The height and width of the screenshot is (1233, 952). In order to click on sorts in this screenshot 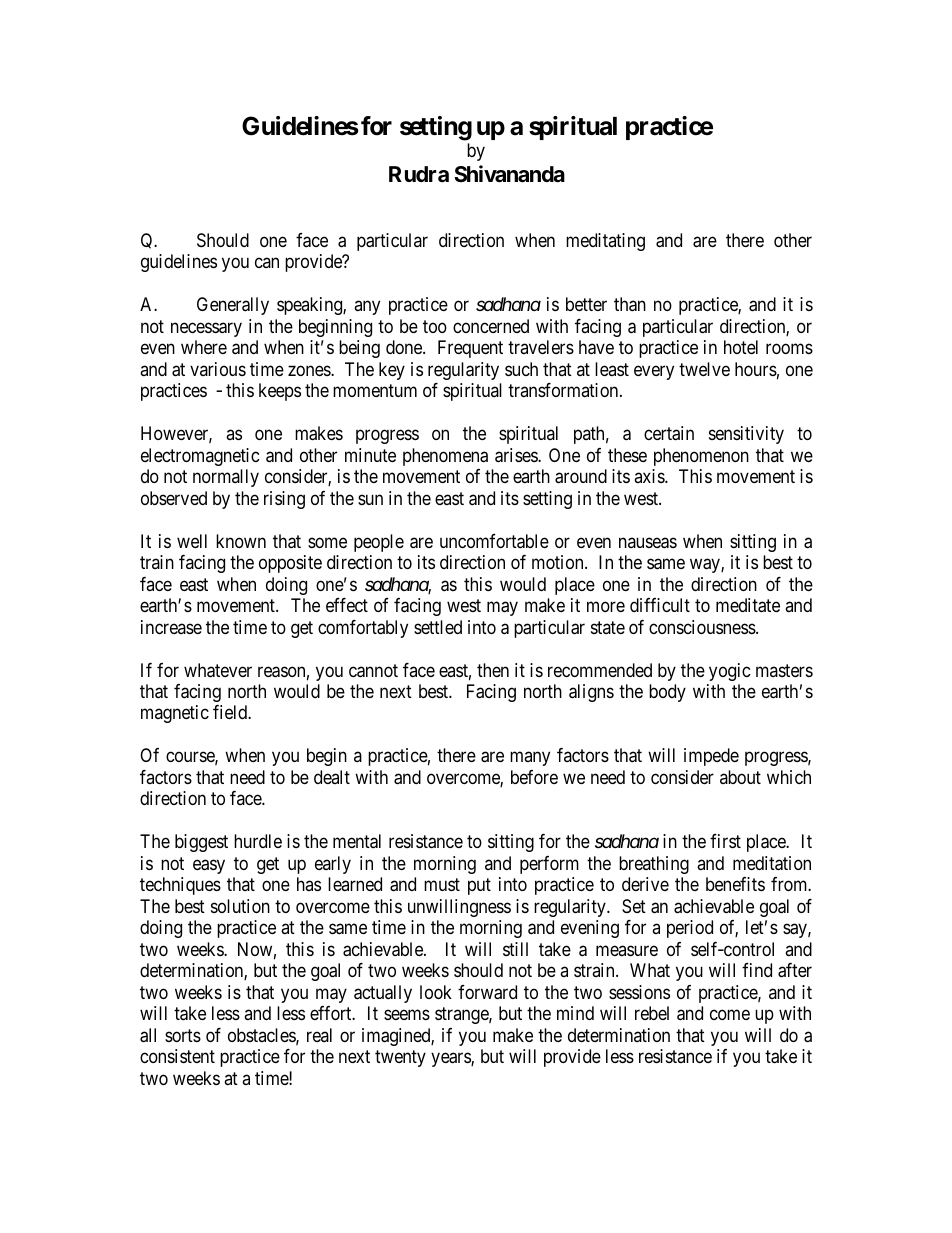, I will do `click(183, 1035)`.
